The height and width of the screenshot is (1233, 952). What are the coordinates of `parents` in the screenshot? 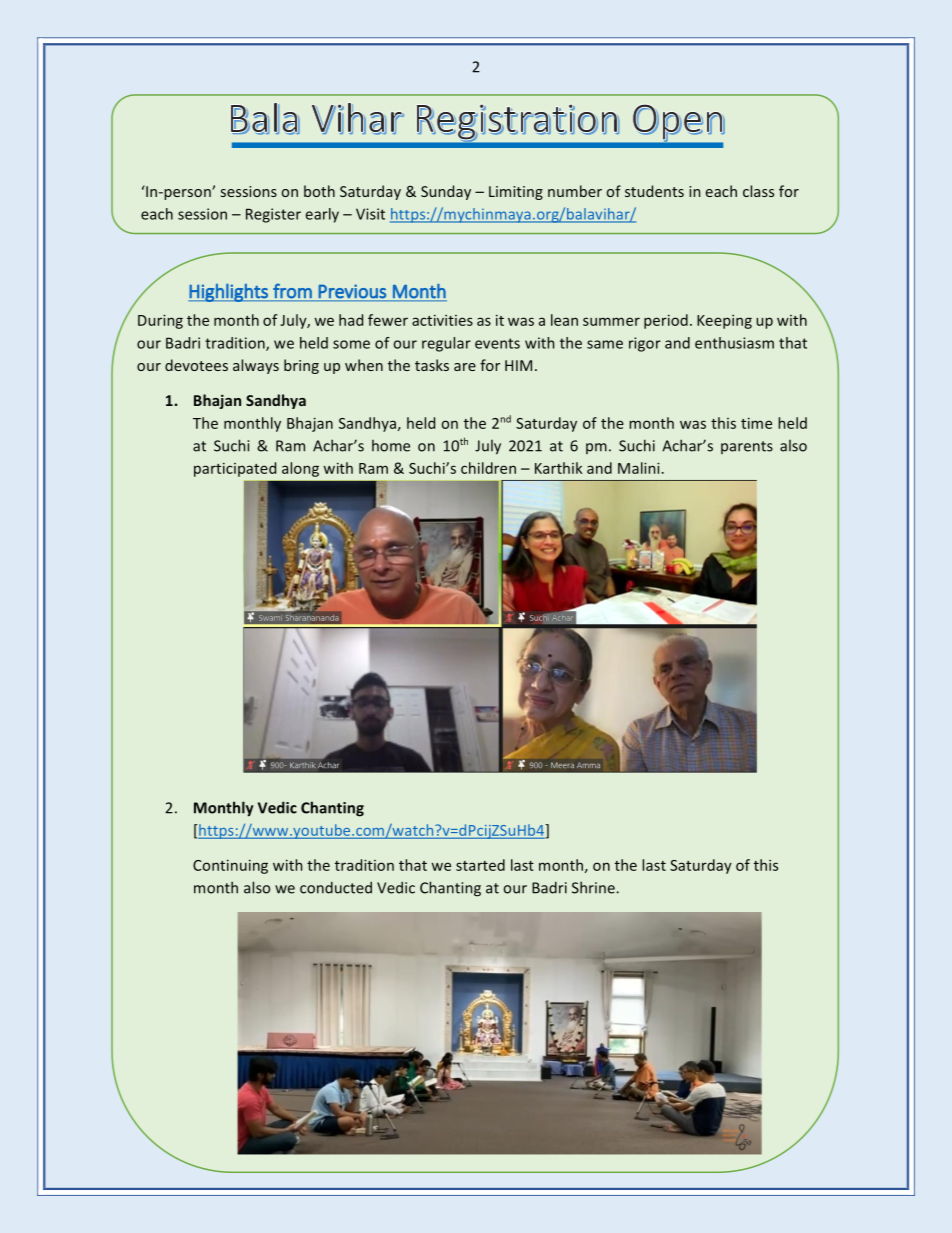 It's located at (747, 447).
